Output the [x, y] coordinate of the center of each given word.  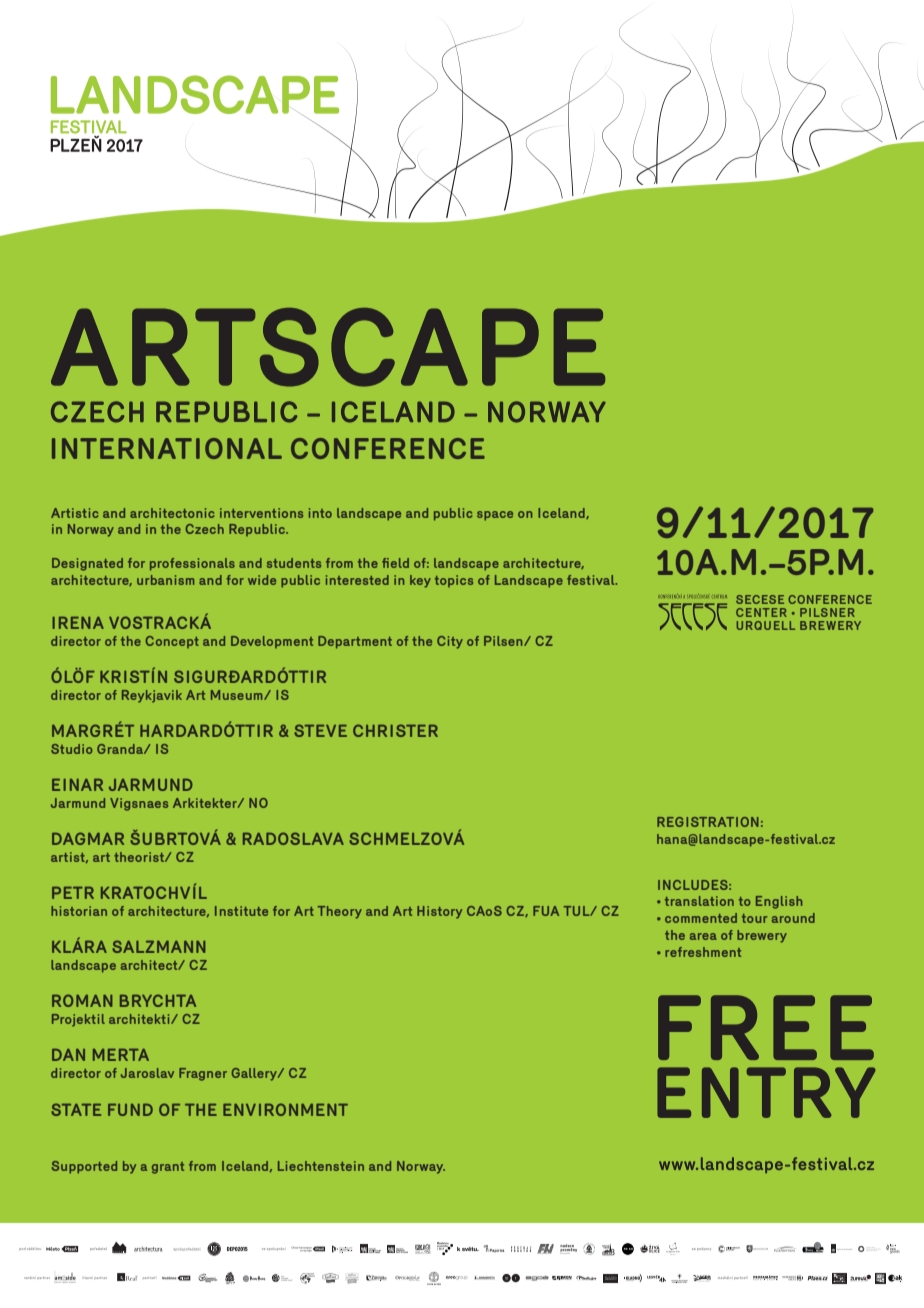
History [439, 912]
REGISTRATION [708, 822]
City [450, 642]
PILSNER [827, 612]
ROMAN [82, 1000]
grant [168, 1168]
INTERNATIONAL [167, 448]
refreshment [703, 952]
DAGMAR [88, 838]
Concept [172, 642]
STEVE [320, 730]
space [495, 516]
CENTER [761, 612]
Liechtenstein [321, 1166]
